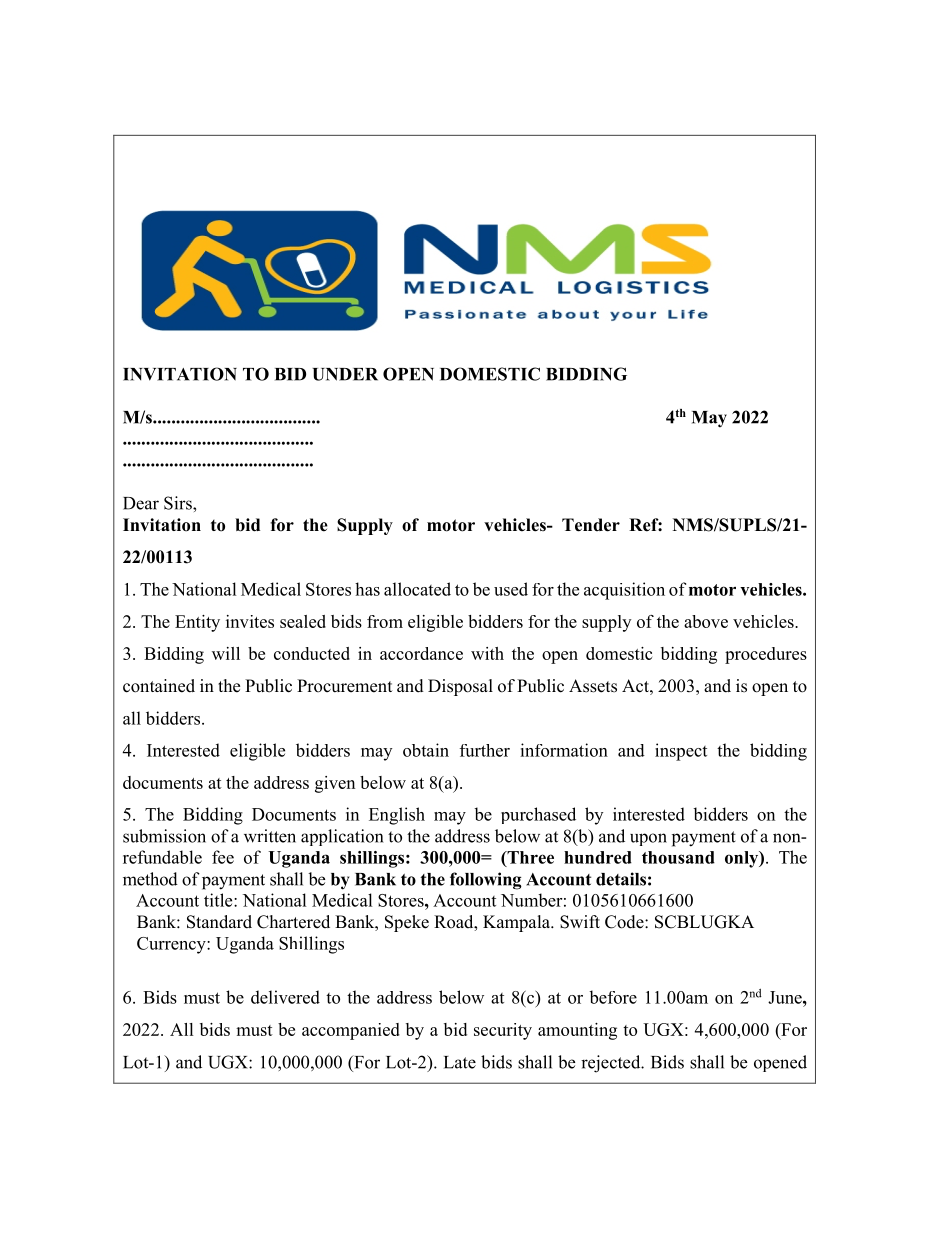 This image has width=952, height=1233. Describe the element at coordinates (345, 374) in the image. I see `UNDER` at that location.
